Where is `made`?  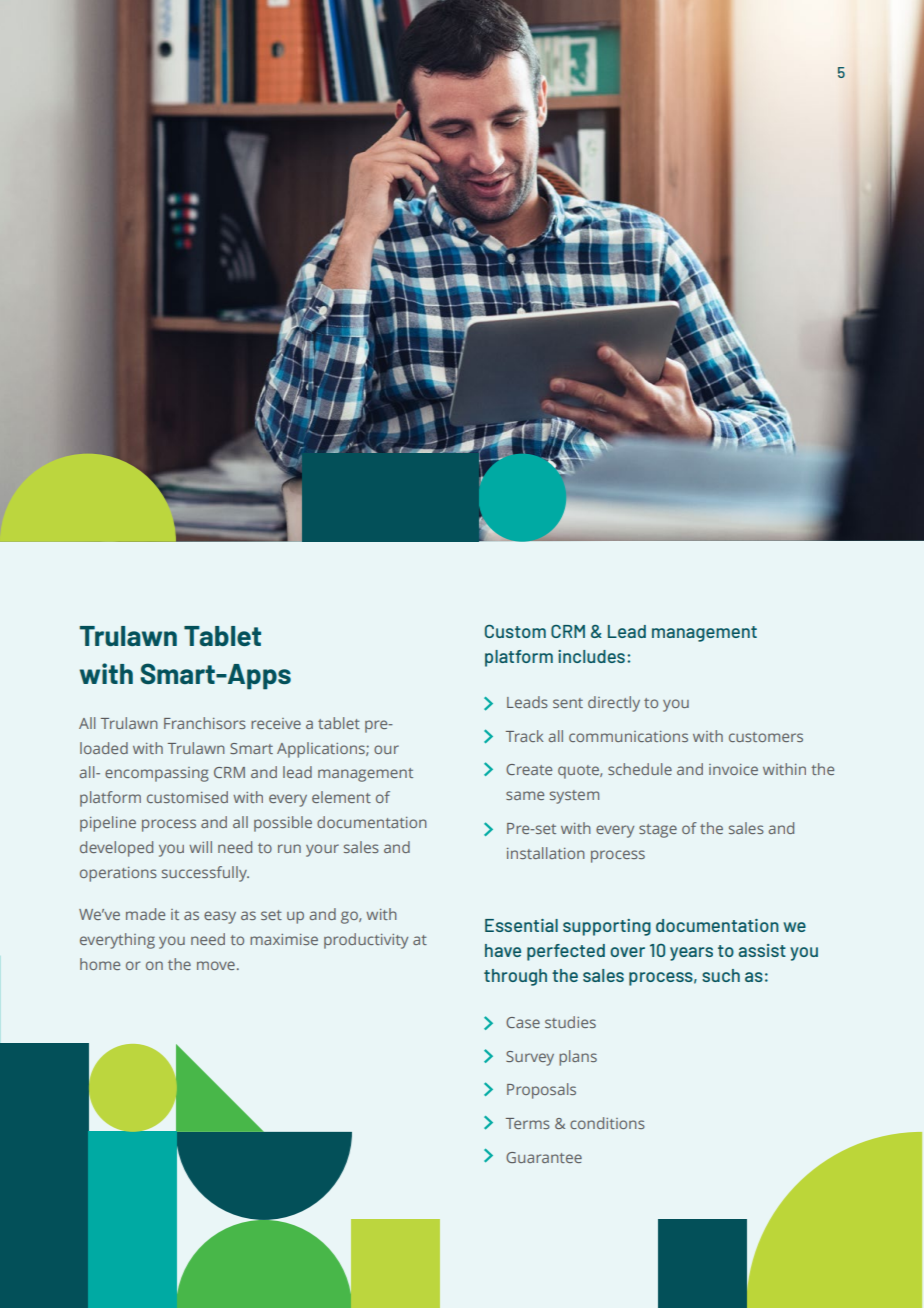 made is located at coordinates (145, 914).
